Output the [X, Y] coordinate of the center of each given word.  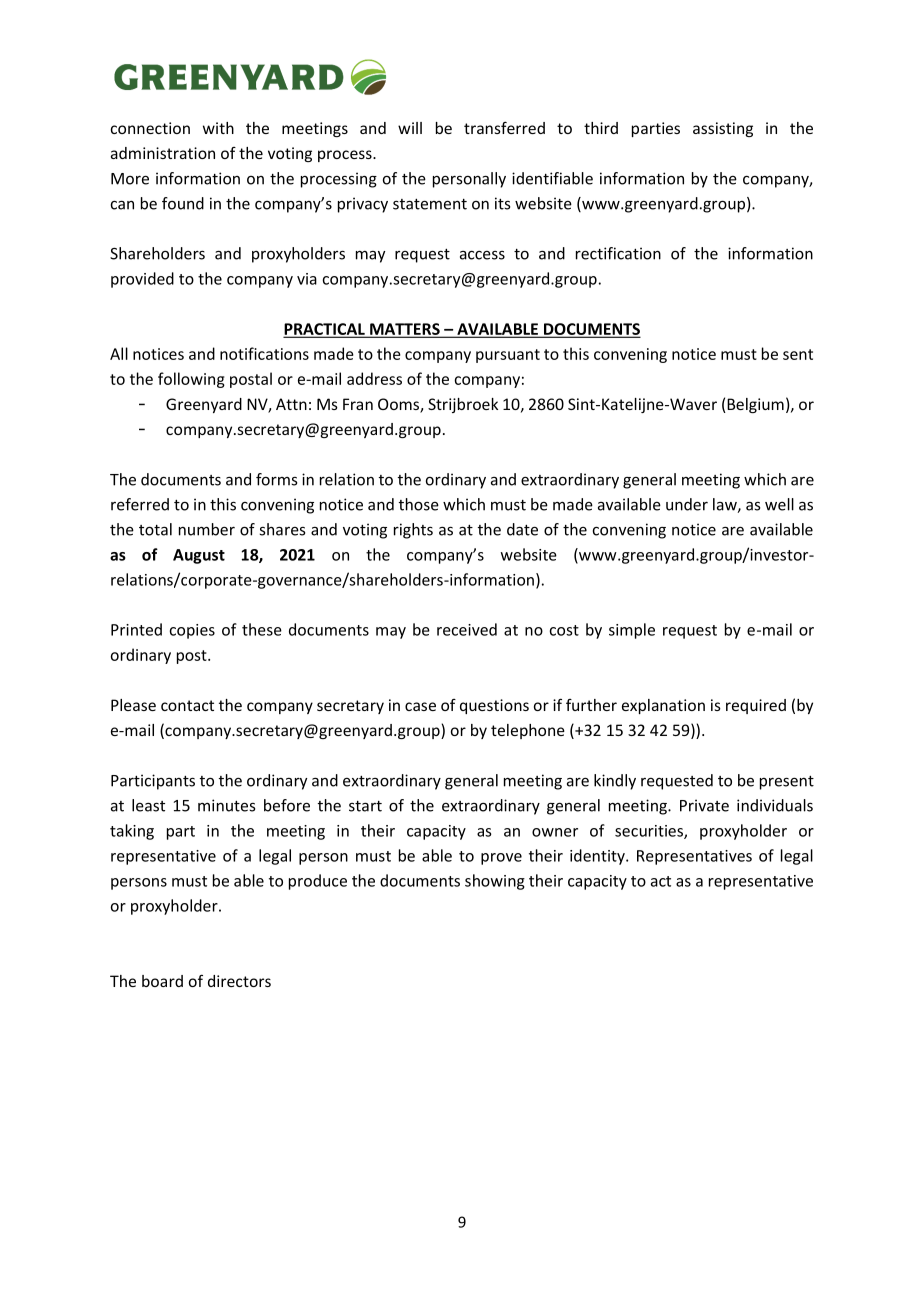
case [420, 706]
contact [187, 705]
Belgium [754, 405]
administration [163, 153]
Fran [358, 404]
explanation [663, 706]
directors [239, 981]
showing [495, 882]
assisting [723, 129]
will [410, 128]
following [191, 380]
